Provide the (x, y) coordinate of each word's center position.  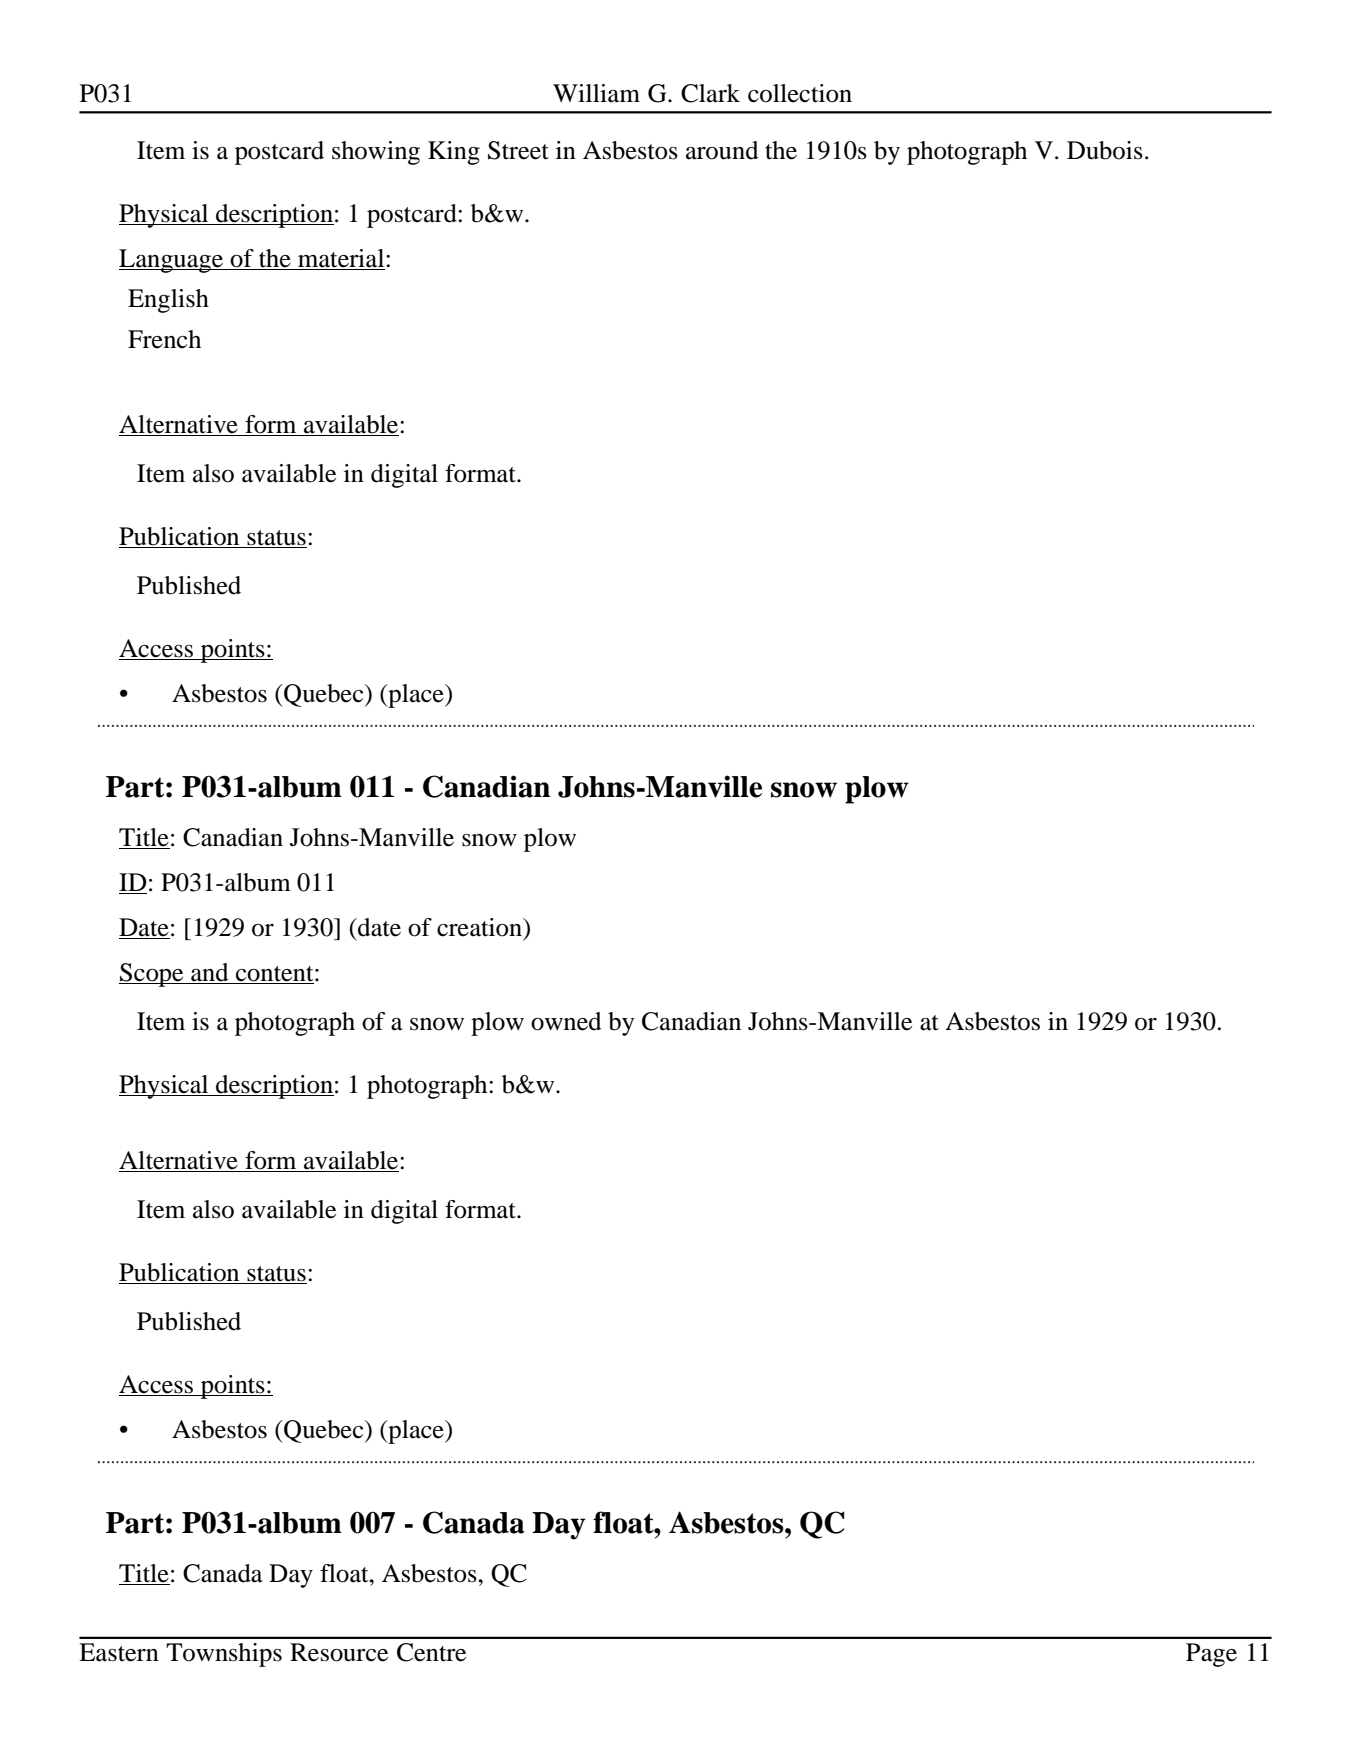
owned (566, 1021)
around (722, 150)
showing (376, 153)
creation (480, 927)
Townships (224, 1655)
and (210, 973)
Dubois (1105, 150)
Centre (431, 1652)
